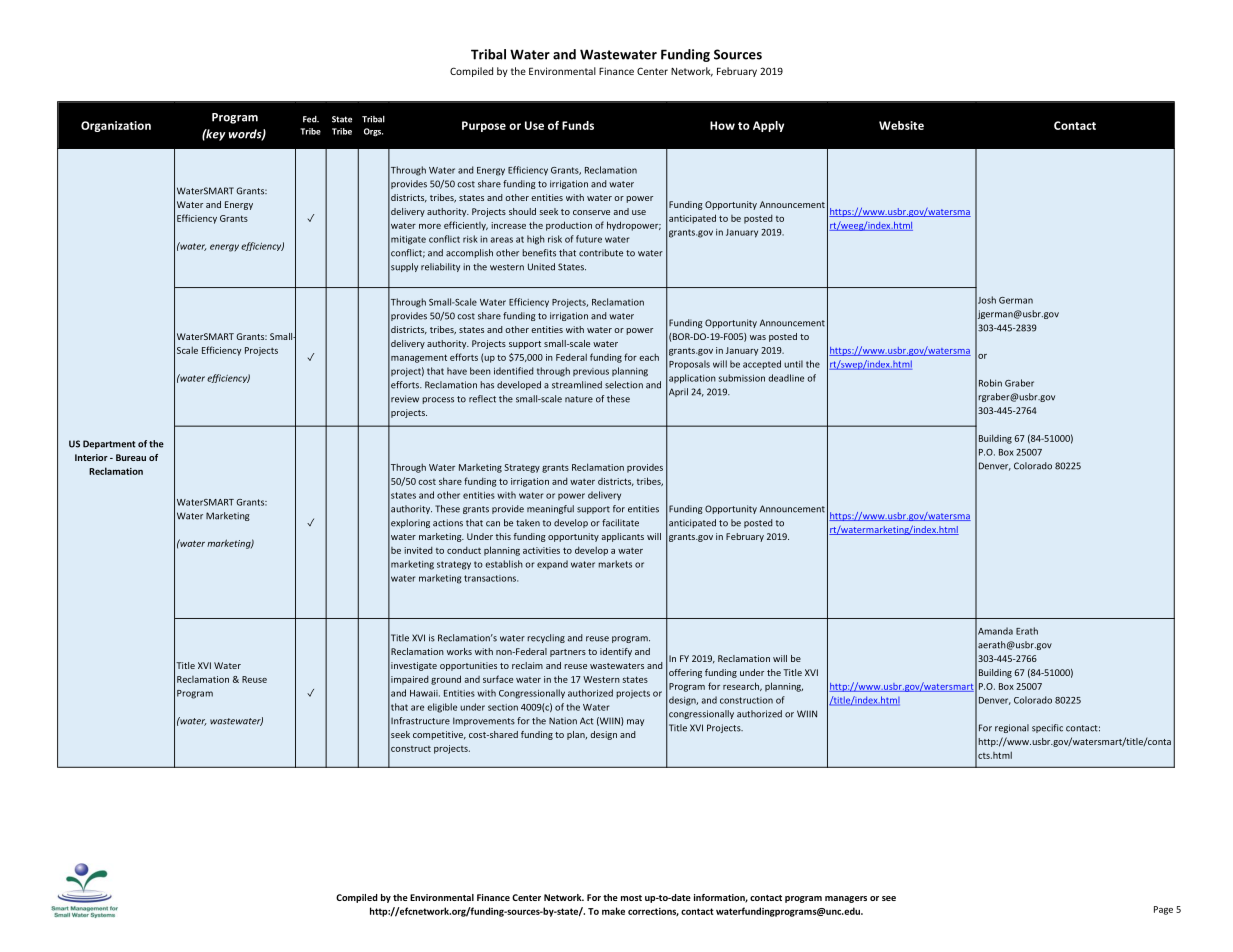 This screenshot has width=1233, height=952. What do you see at coordinates (622, 537) in the screenshot?
I see `applicants` at bounding box center [622, 537].
